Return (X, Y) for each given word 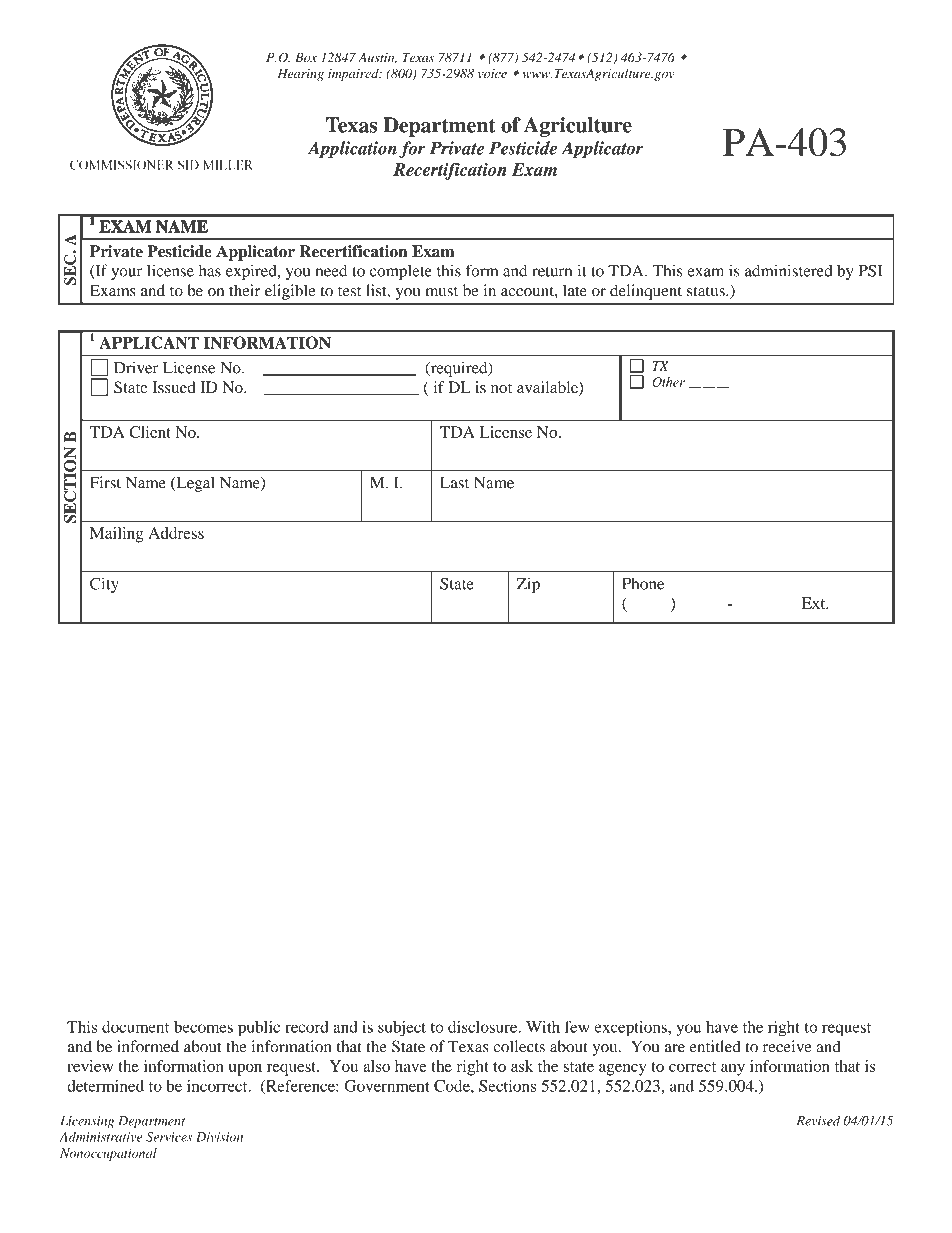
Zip (528, 585)
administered (789, 270)
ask (522, 1066)
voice (492, 74)
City (104, 585)
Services (169, 1137)
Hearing (301, 75)
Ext (815, 603)
